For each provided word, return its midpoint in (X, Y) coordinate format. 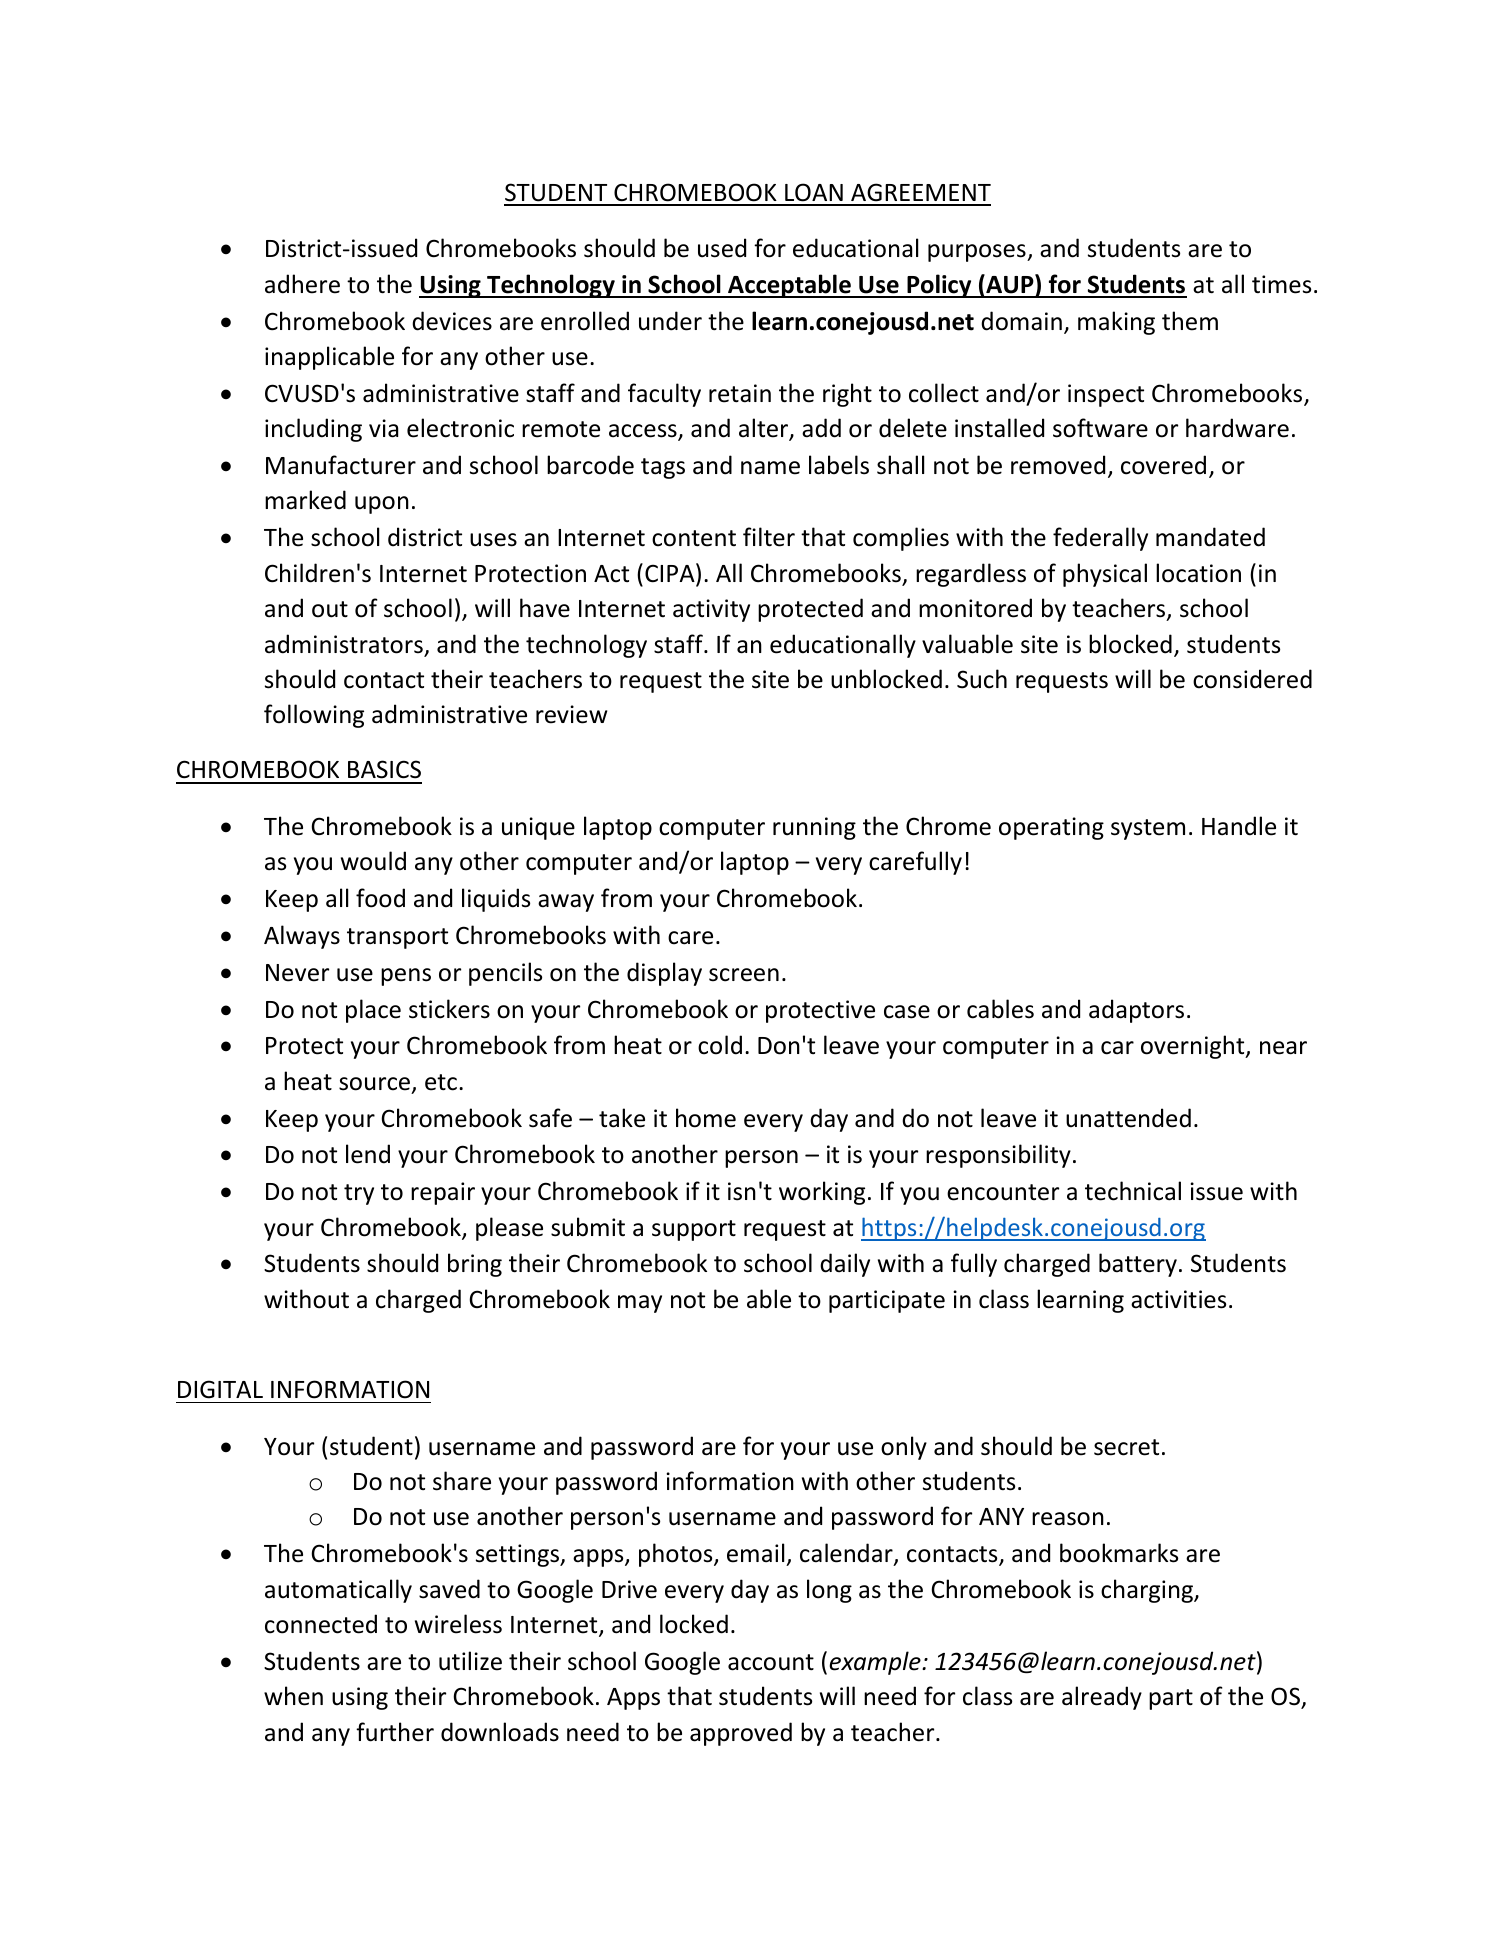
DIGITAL (220, 1389)
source (374, 1084)
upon (382, 505)
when (293, 1696)
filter (769, 537)
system (1148, 829)
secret (1126, 1447)
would (373, 861)
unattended (1128, 1118)
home (706, 1118)
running (814, 828)
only (904, 1448)
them (1190, 321)
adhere (302, 284)
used (722, 248)
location (1198, 573)
